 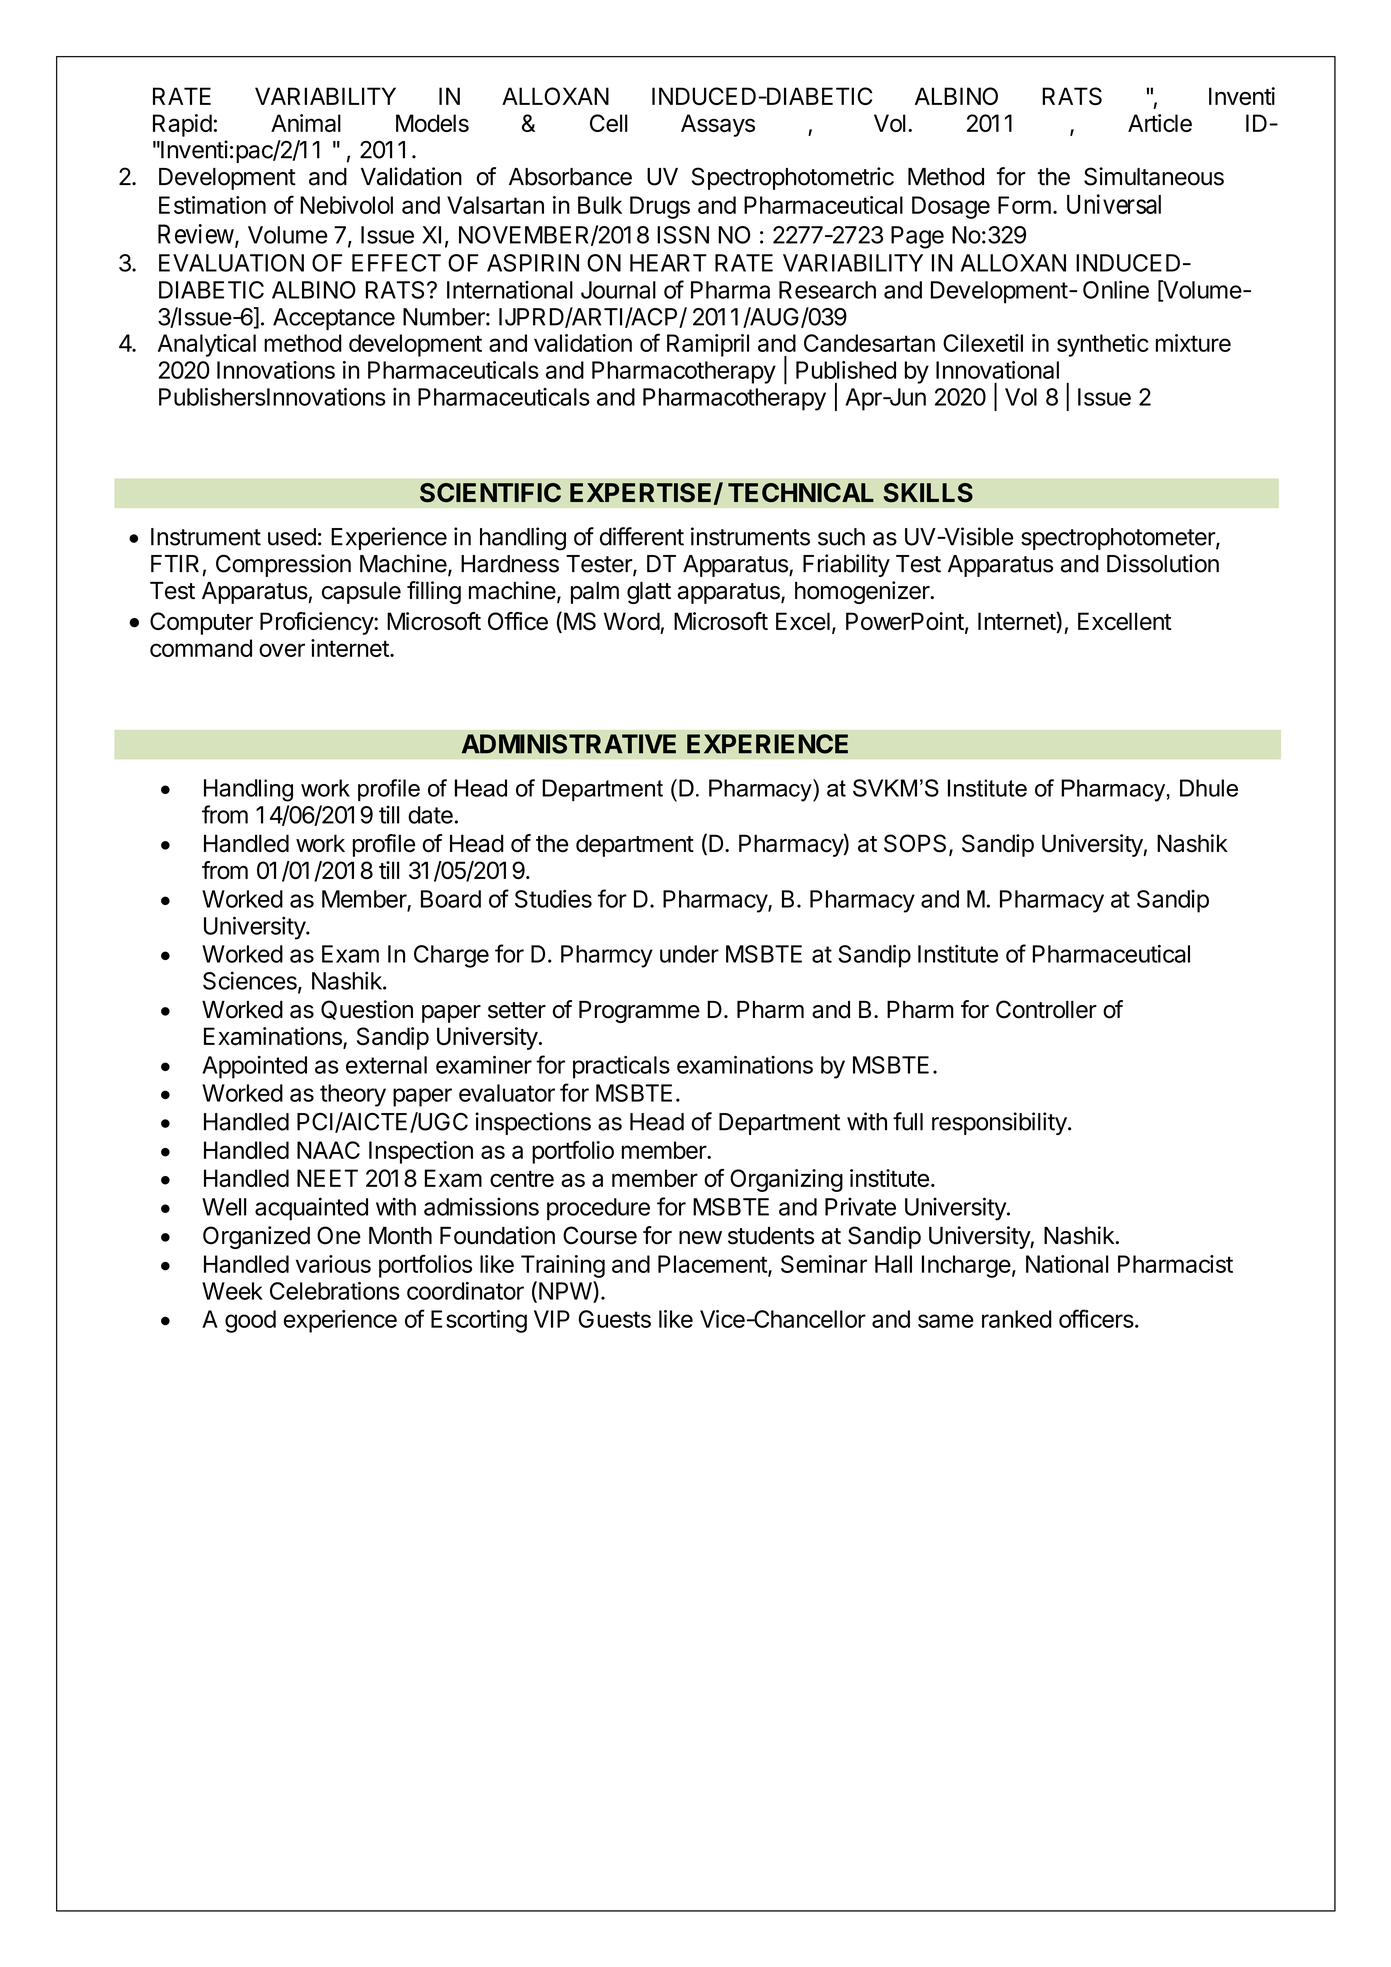 I want to click on Sciences, so click(x=251, y=981).
